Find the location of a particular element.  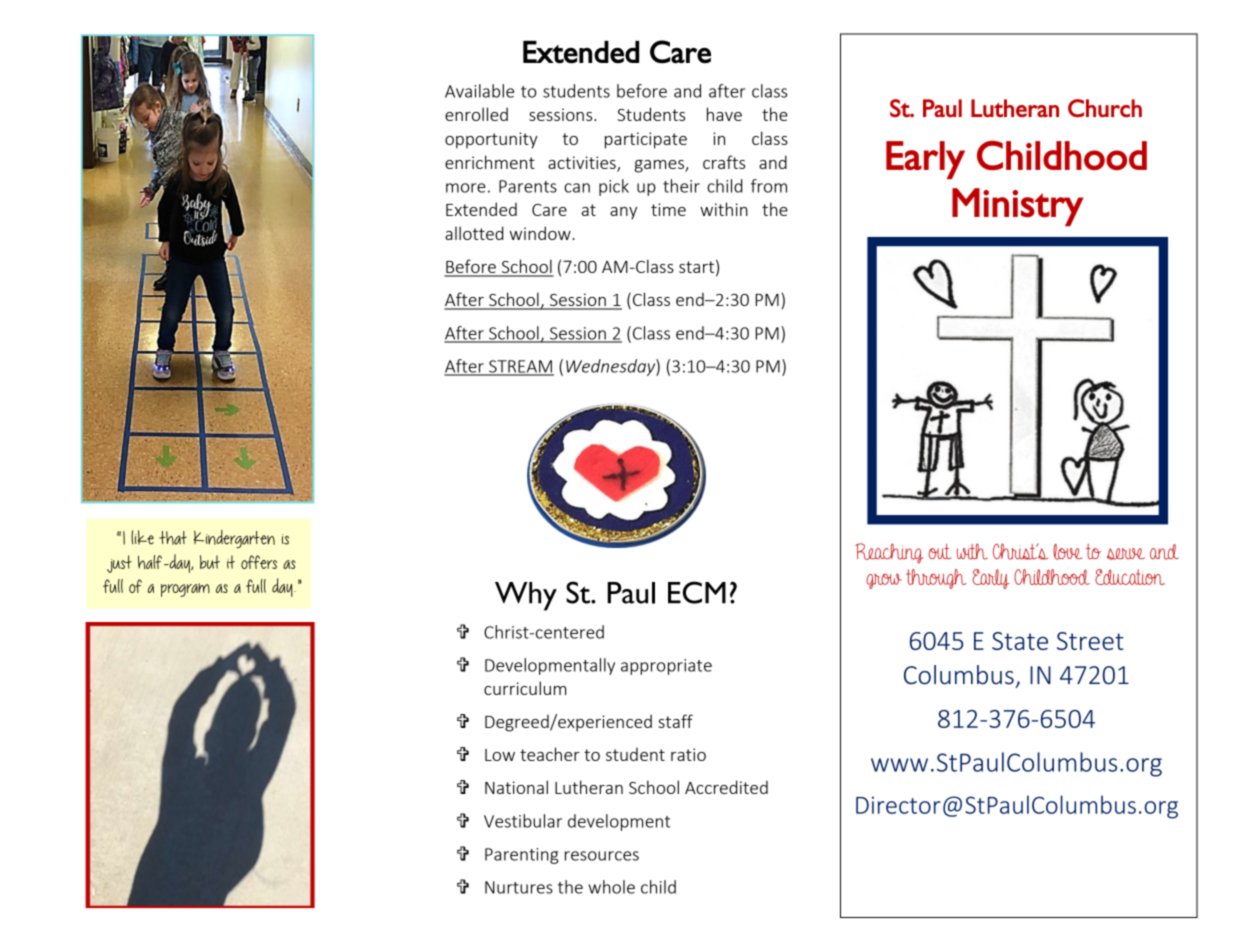

resources is located at coordinates (602, 856).
